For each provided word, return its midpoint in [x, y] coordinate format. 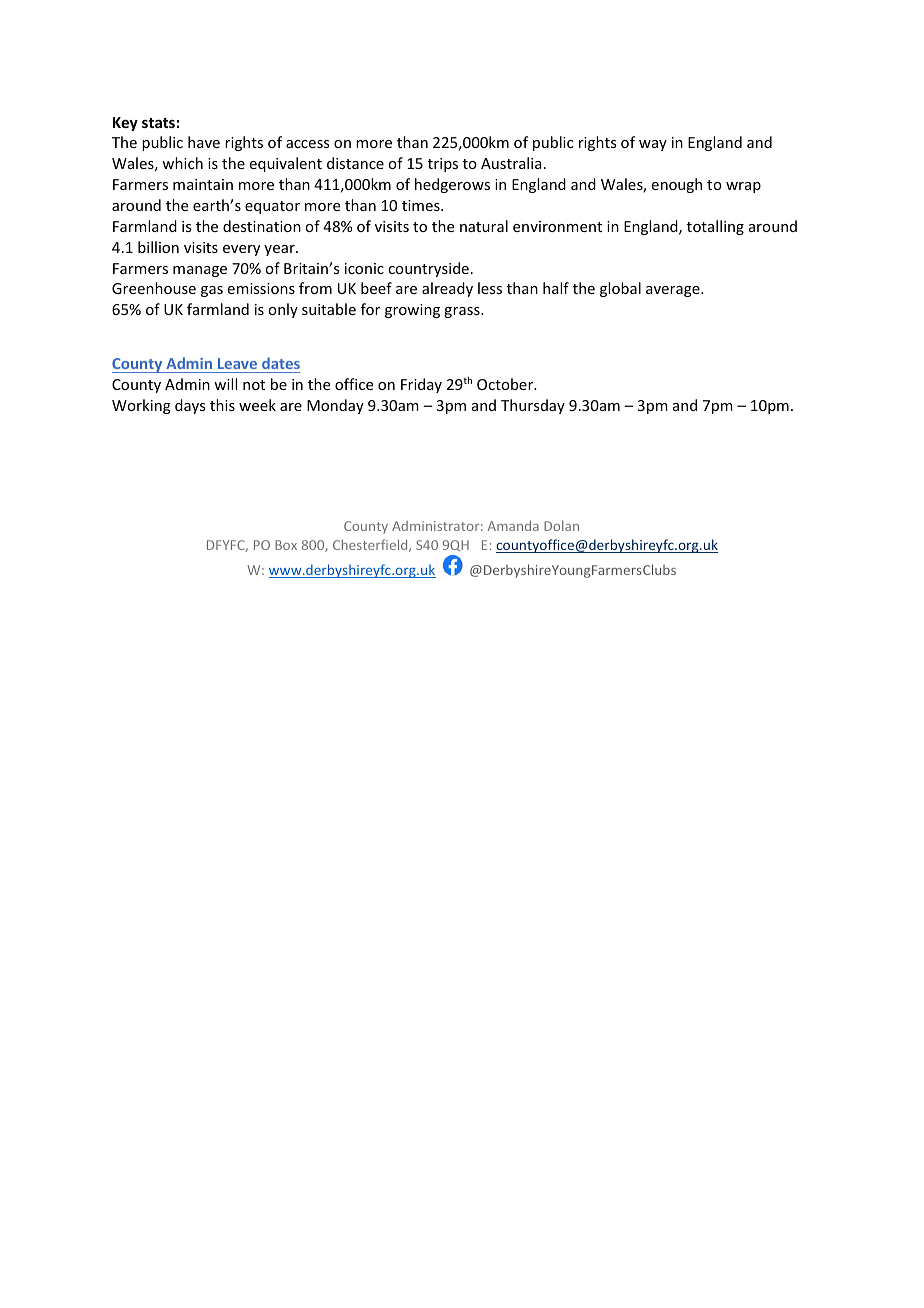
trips [443, 165]
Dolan [561, 525]
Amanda [513, 525]
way [653, 145]
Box [286, 545]
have [204, 142]
